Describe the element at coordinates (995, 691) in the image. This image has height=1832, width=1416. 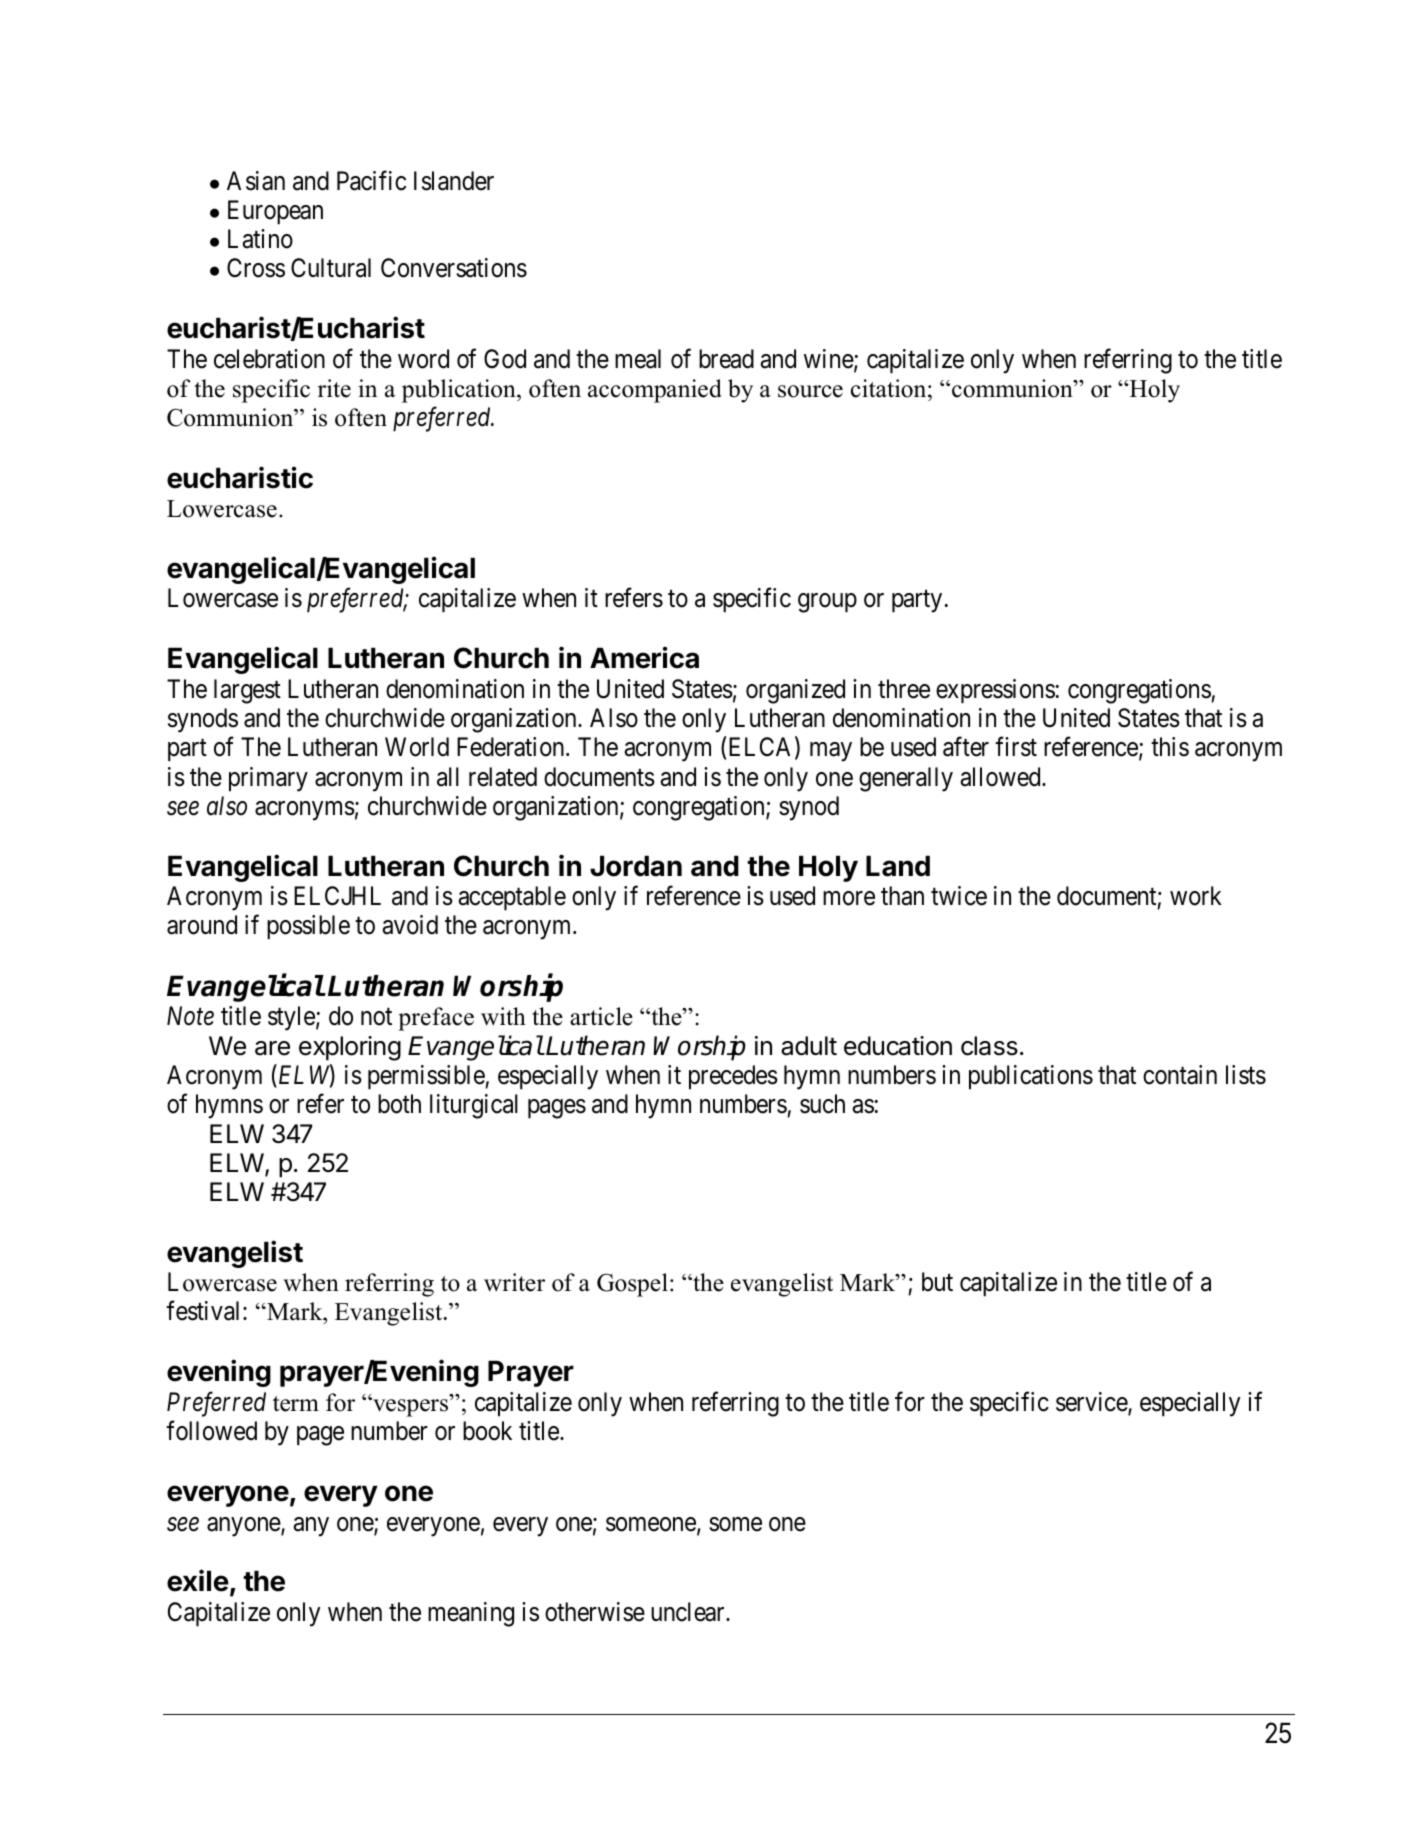
I see `expressions` at that location.
